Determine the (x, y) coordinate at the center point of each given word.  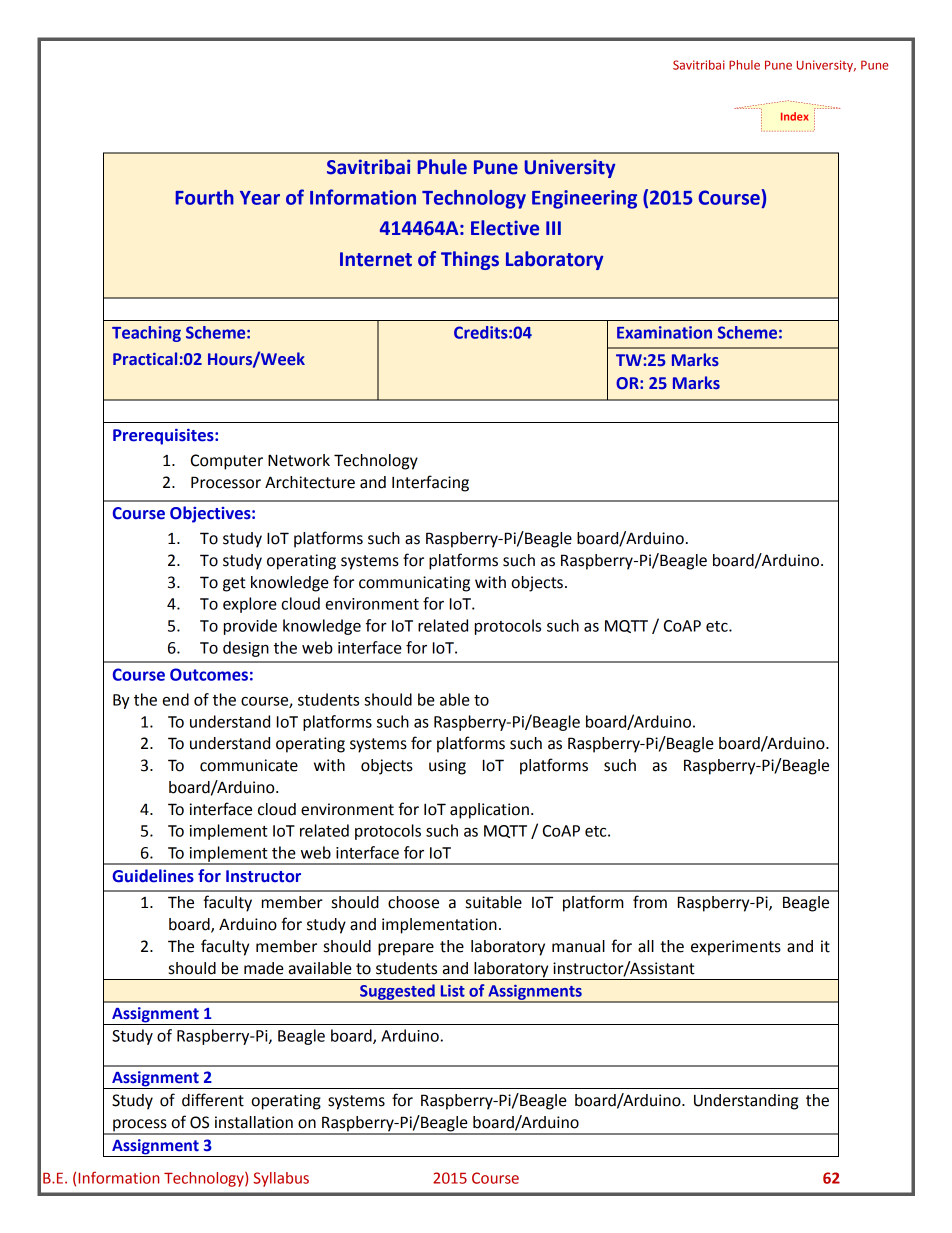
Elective (505, 228)
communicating (414, 584)
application (489, 811)
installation (254, 1122)
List (453, 991)
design (246, 649)
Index (794, 116)
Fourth (205, 197)
